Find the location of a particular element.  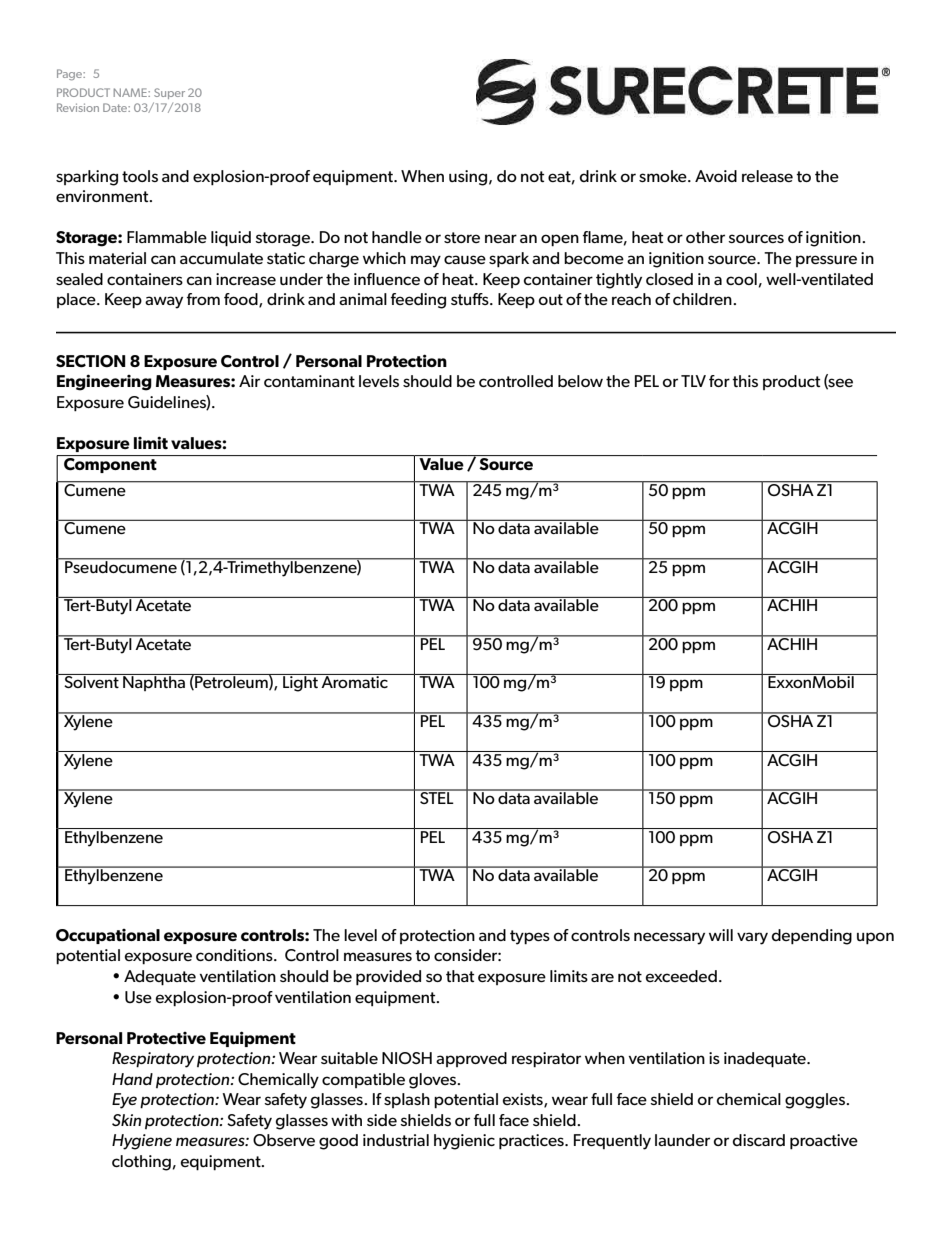

store is located at coordinates (462, 237).
